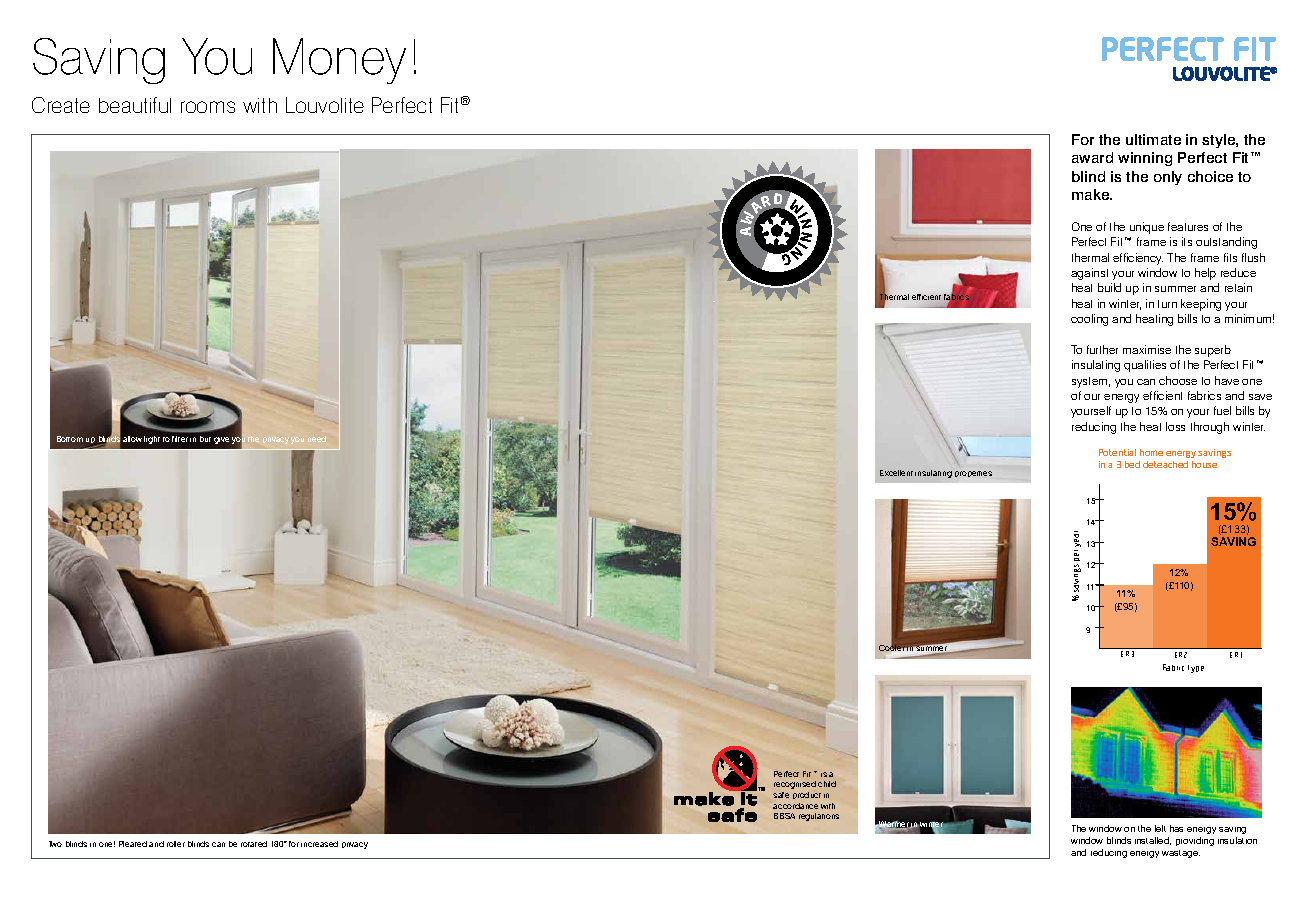  I want to click on Excellent, so click(896, 473).
